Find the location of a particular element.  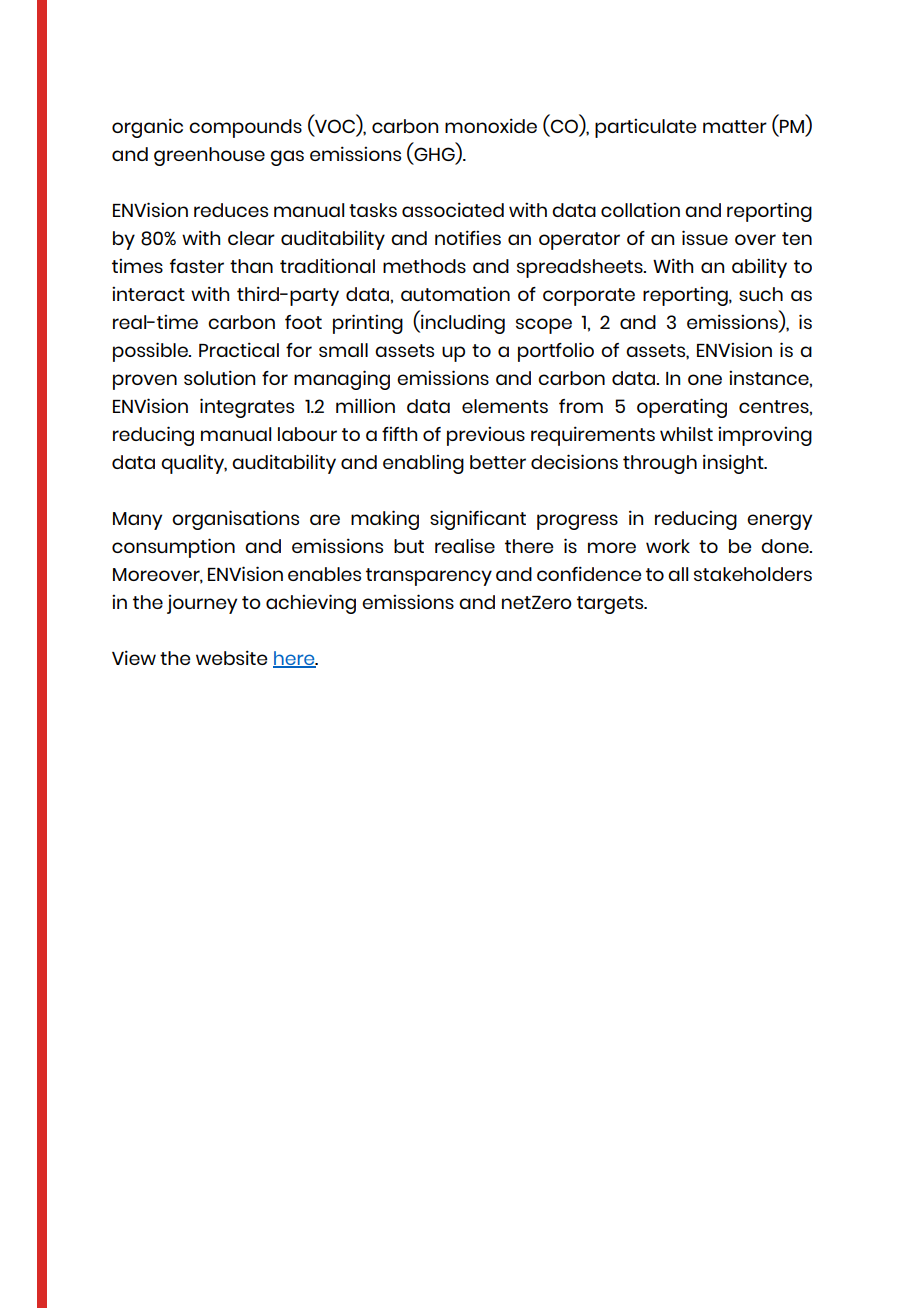

website is located at coordinates (232, 657).
